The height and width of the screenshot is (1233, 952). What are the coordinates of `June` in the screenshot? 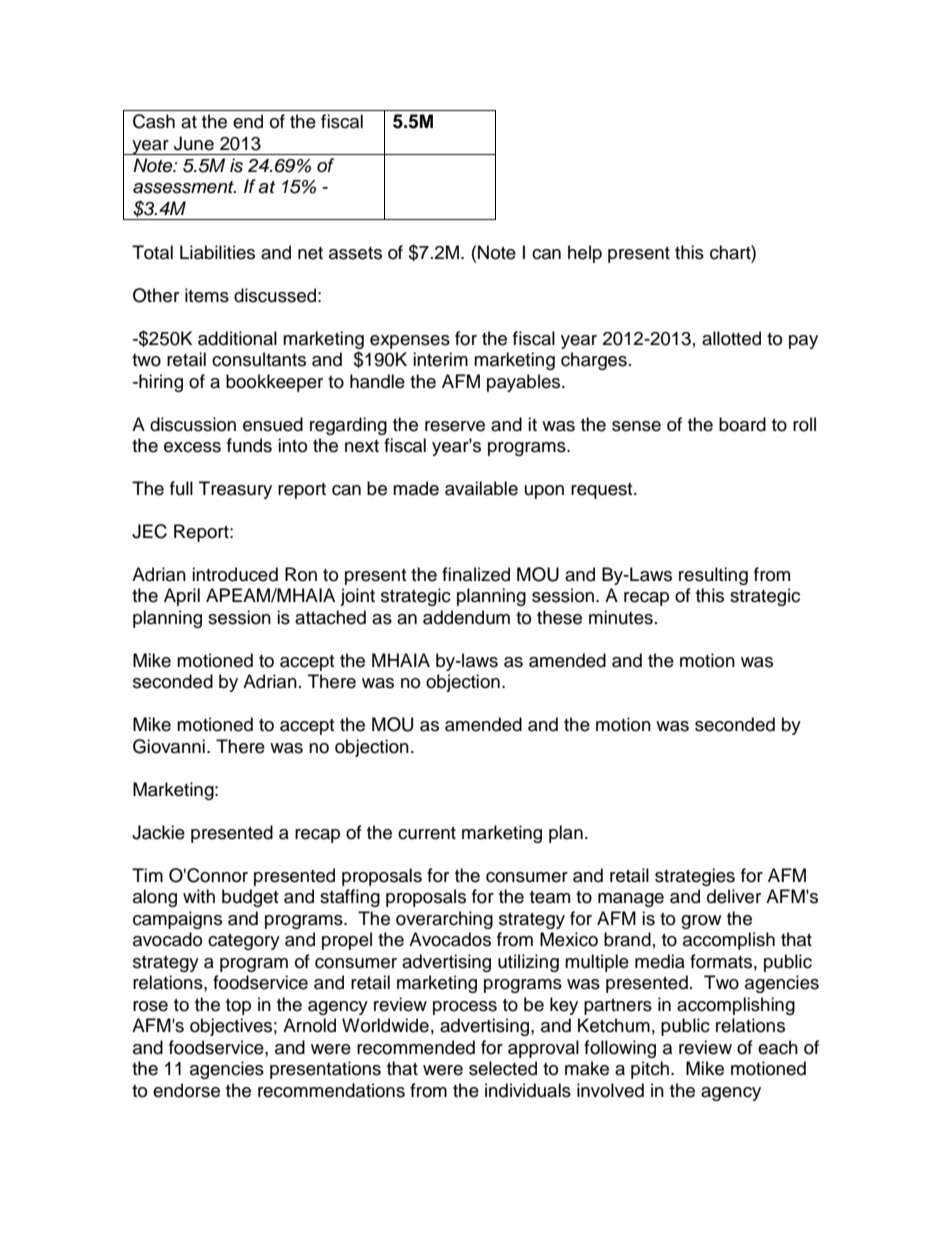 It's located at (194, 143).
